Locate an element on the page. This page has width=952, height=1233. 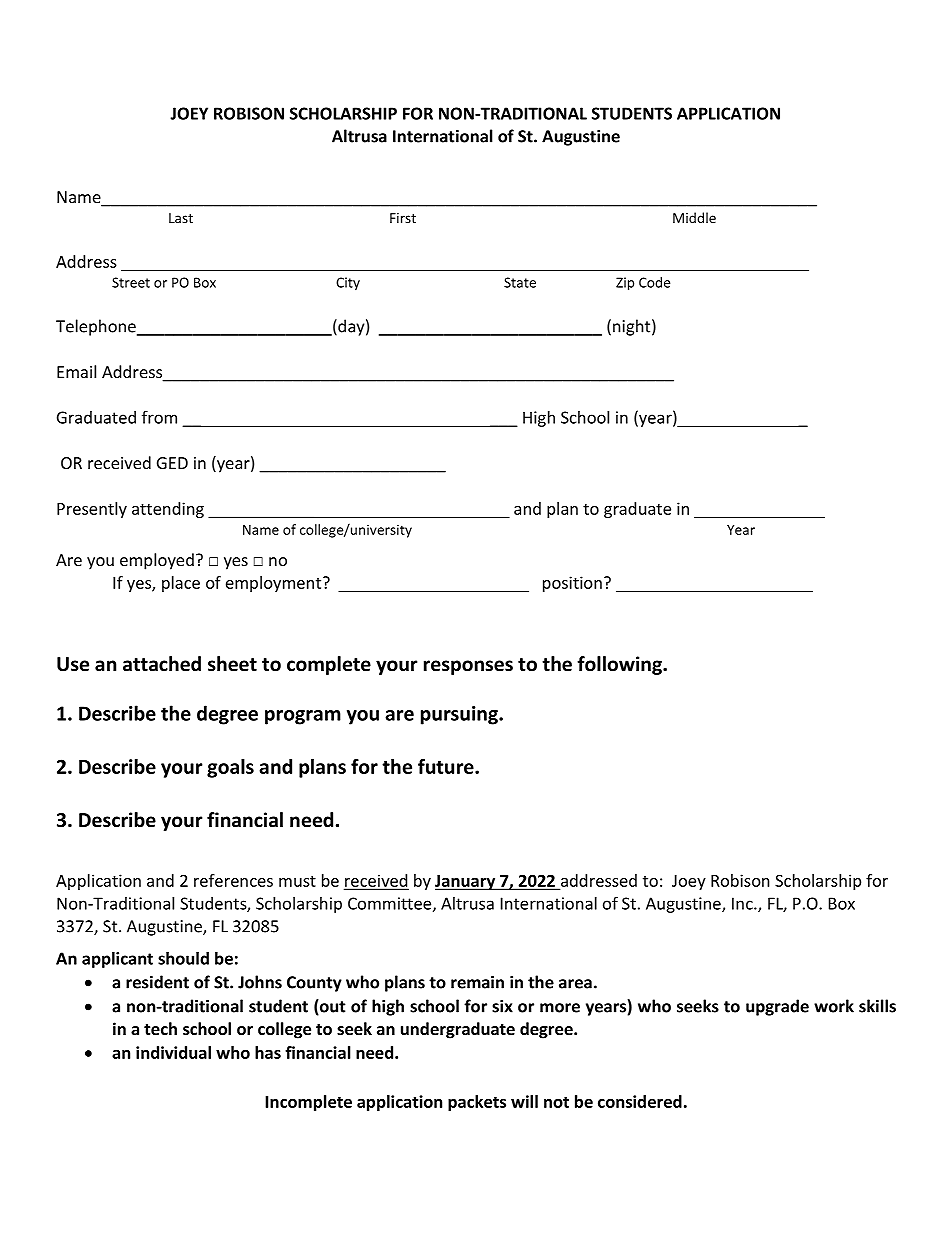
Code is located at coordinates (654, 282).
